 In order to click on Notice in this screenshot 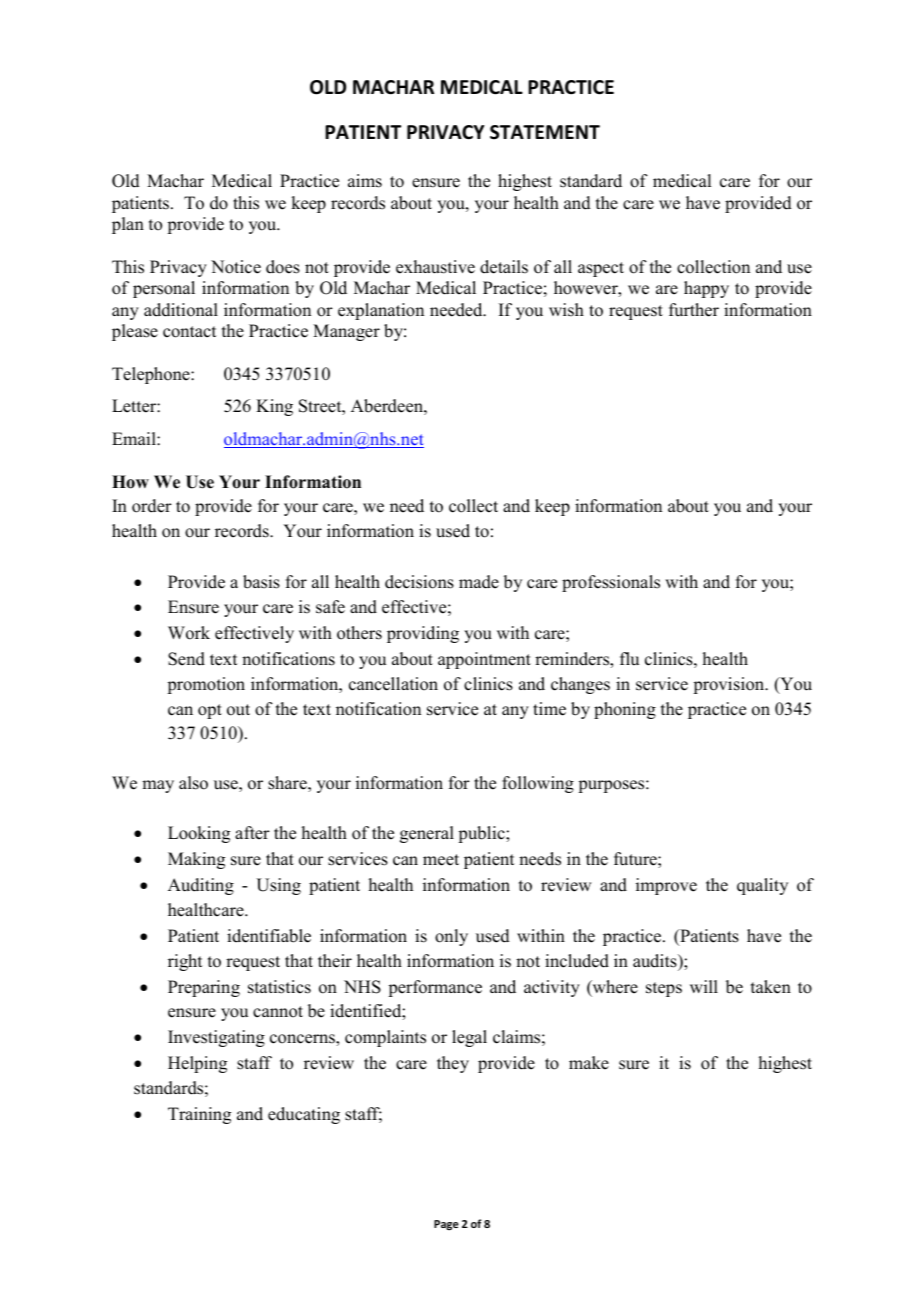, I will do `click(236, 267)`.
